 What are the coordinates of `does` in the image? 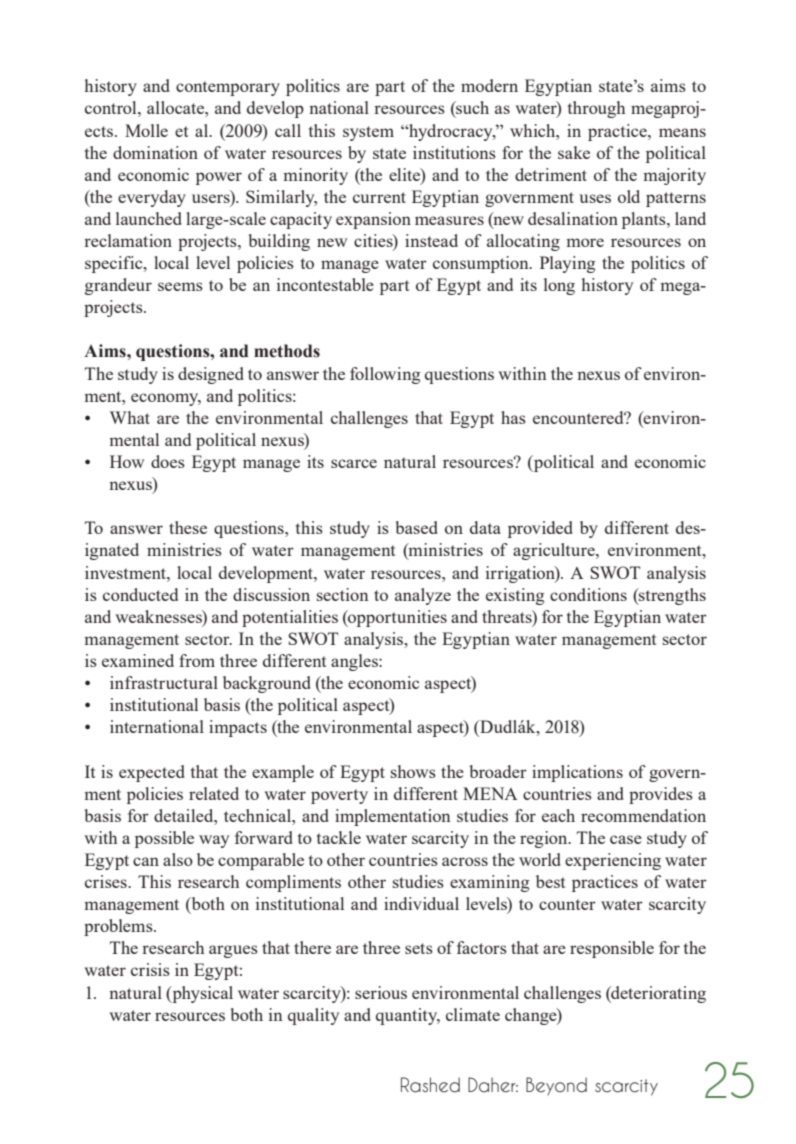 It's located at (168, 461).
